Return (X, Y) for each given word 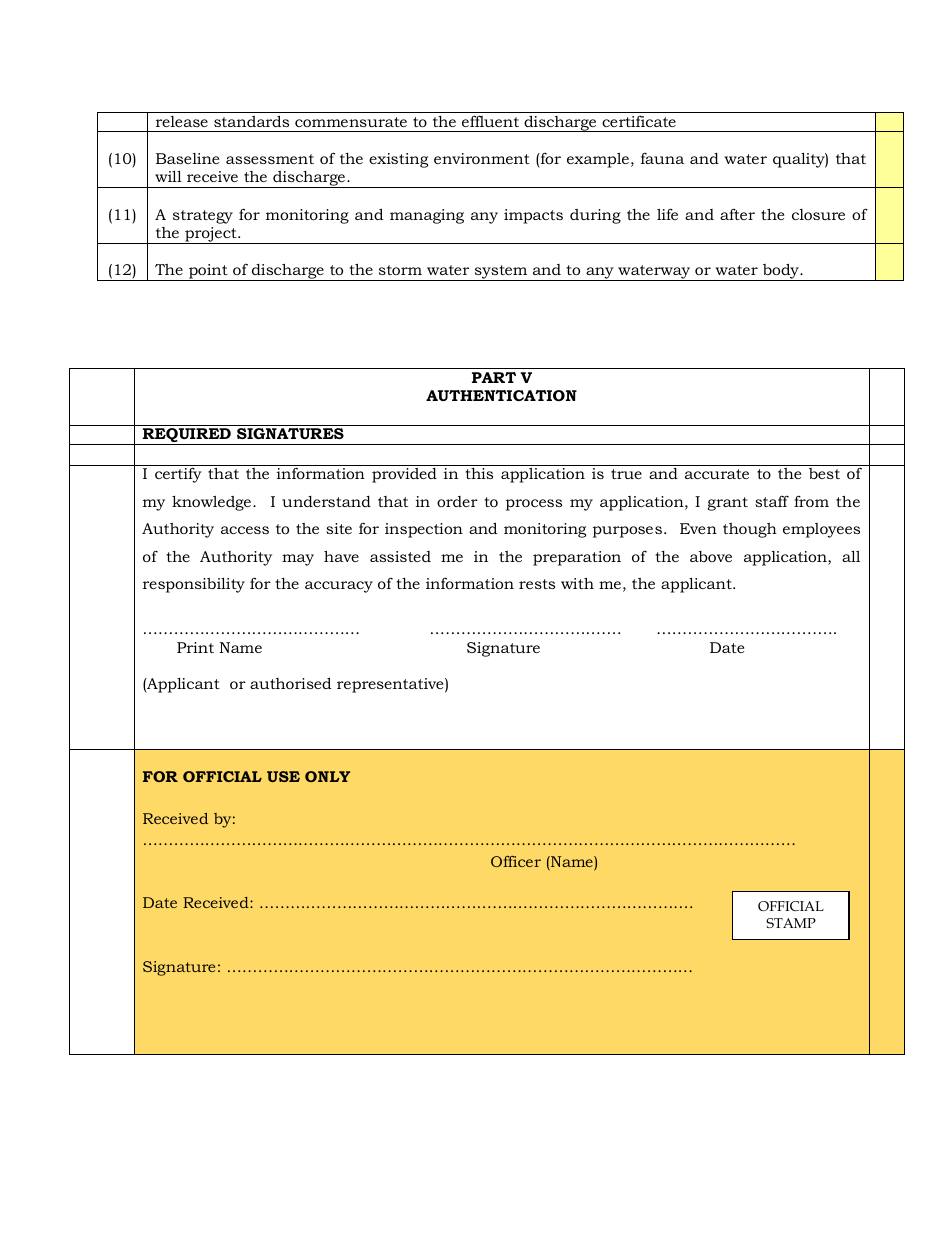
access (245, 530)
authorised (290, 683)
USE (283, 776)
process (534, 505)
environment (482, 158)
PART (494, 377)
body (781, 272)
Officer (516, 861)
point (208, 272)
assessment (270, 159)
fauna (663, 158)
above (711, 556)
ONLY (327, 776)
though (750, 530)
